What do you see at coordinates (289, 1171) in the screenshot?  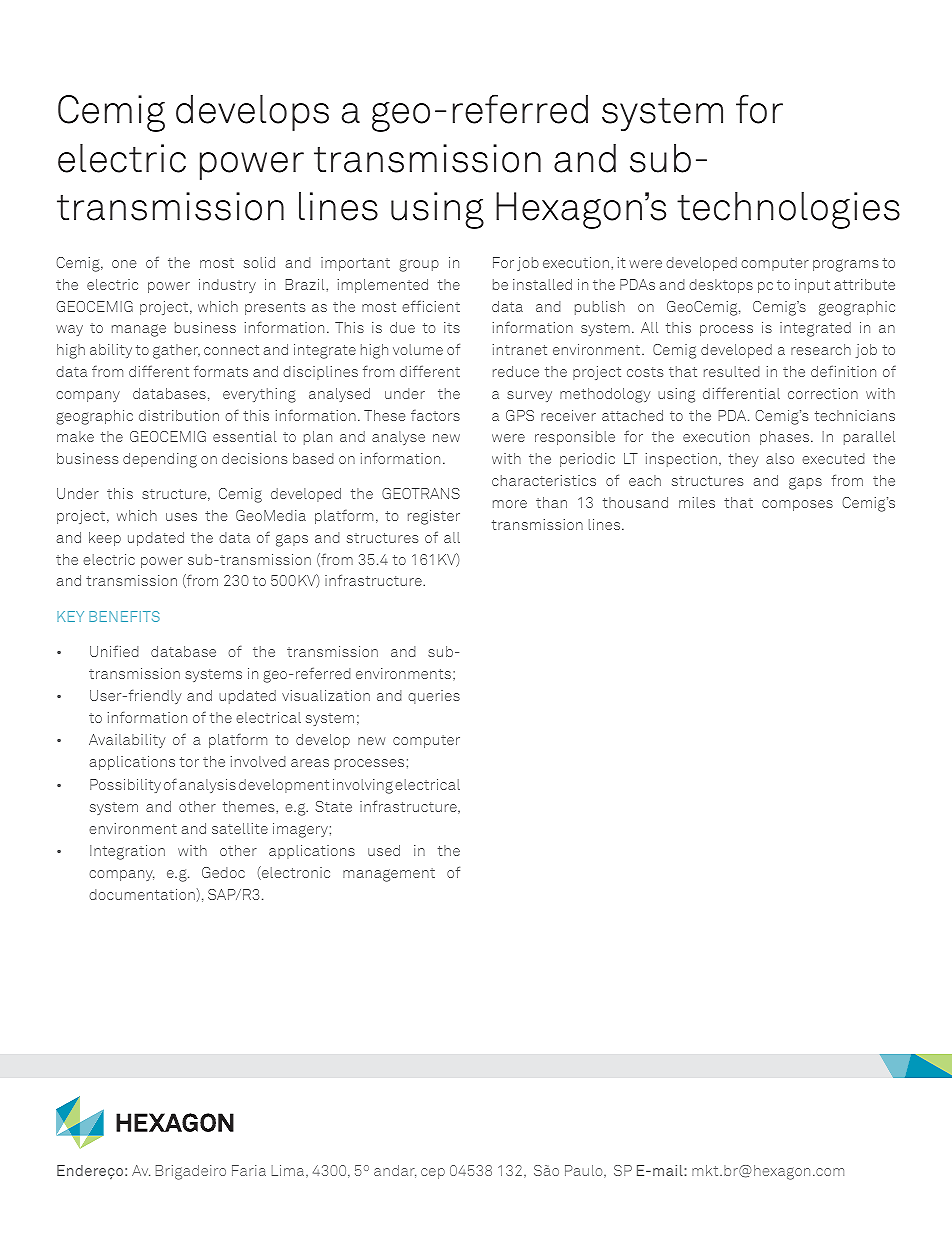 I see `Lima` at bounding box center [289, 1171].
